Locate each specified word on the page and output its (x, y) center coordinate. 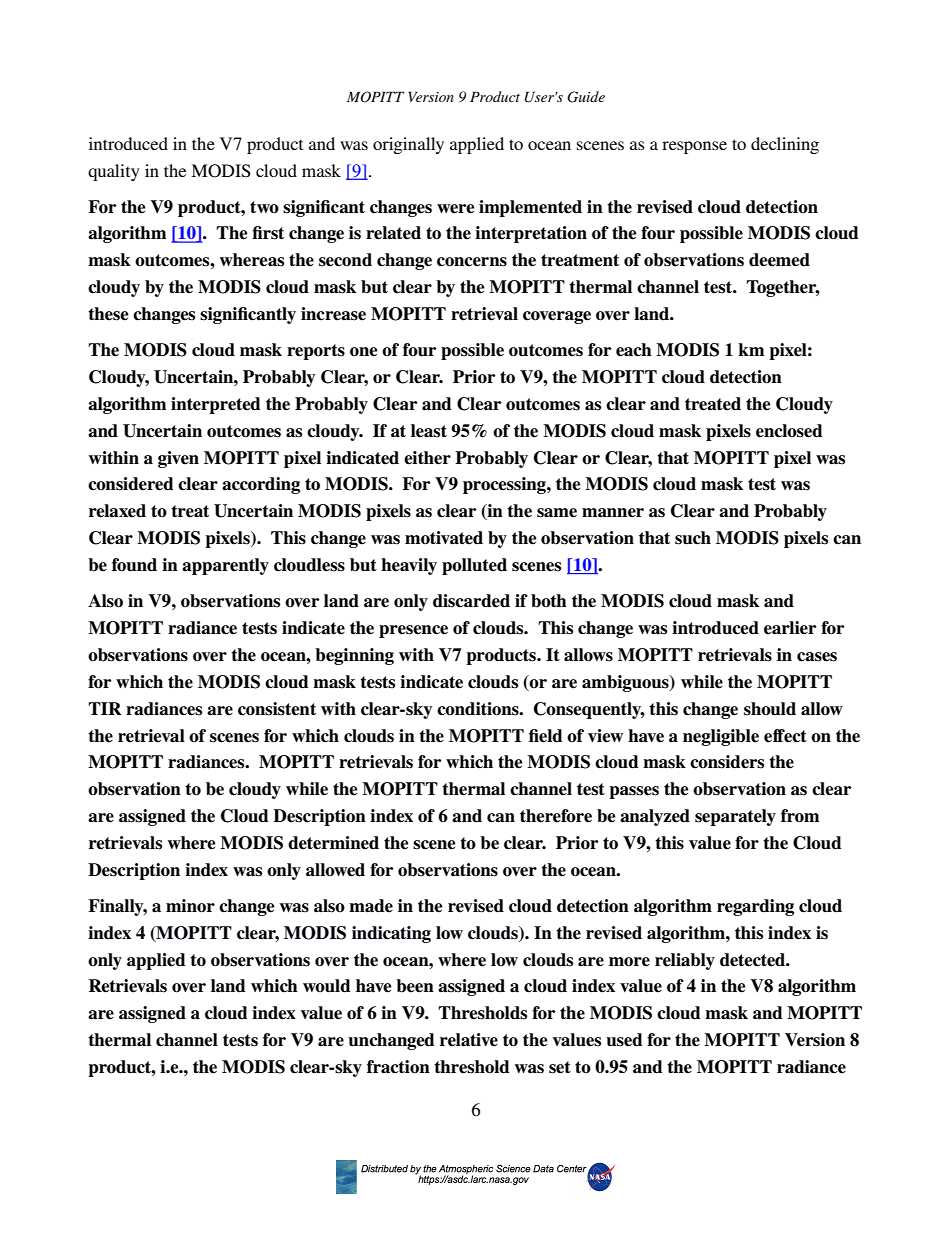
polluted (474, 566)
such (693, 538)
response (694, 147)
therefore (556, 816)
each (634, 350)
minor (190, 906)
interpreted (215, 405)
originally (408, 145)
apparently (225, 566)
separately (735, 817)
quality (114, 172)
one (363, 352)
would (326, 986)
